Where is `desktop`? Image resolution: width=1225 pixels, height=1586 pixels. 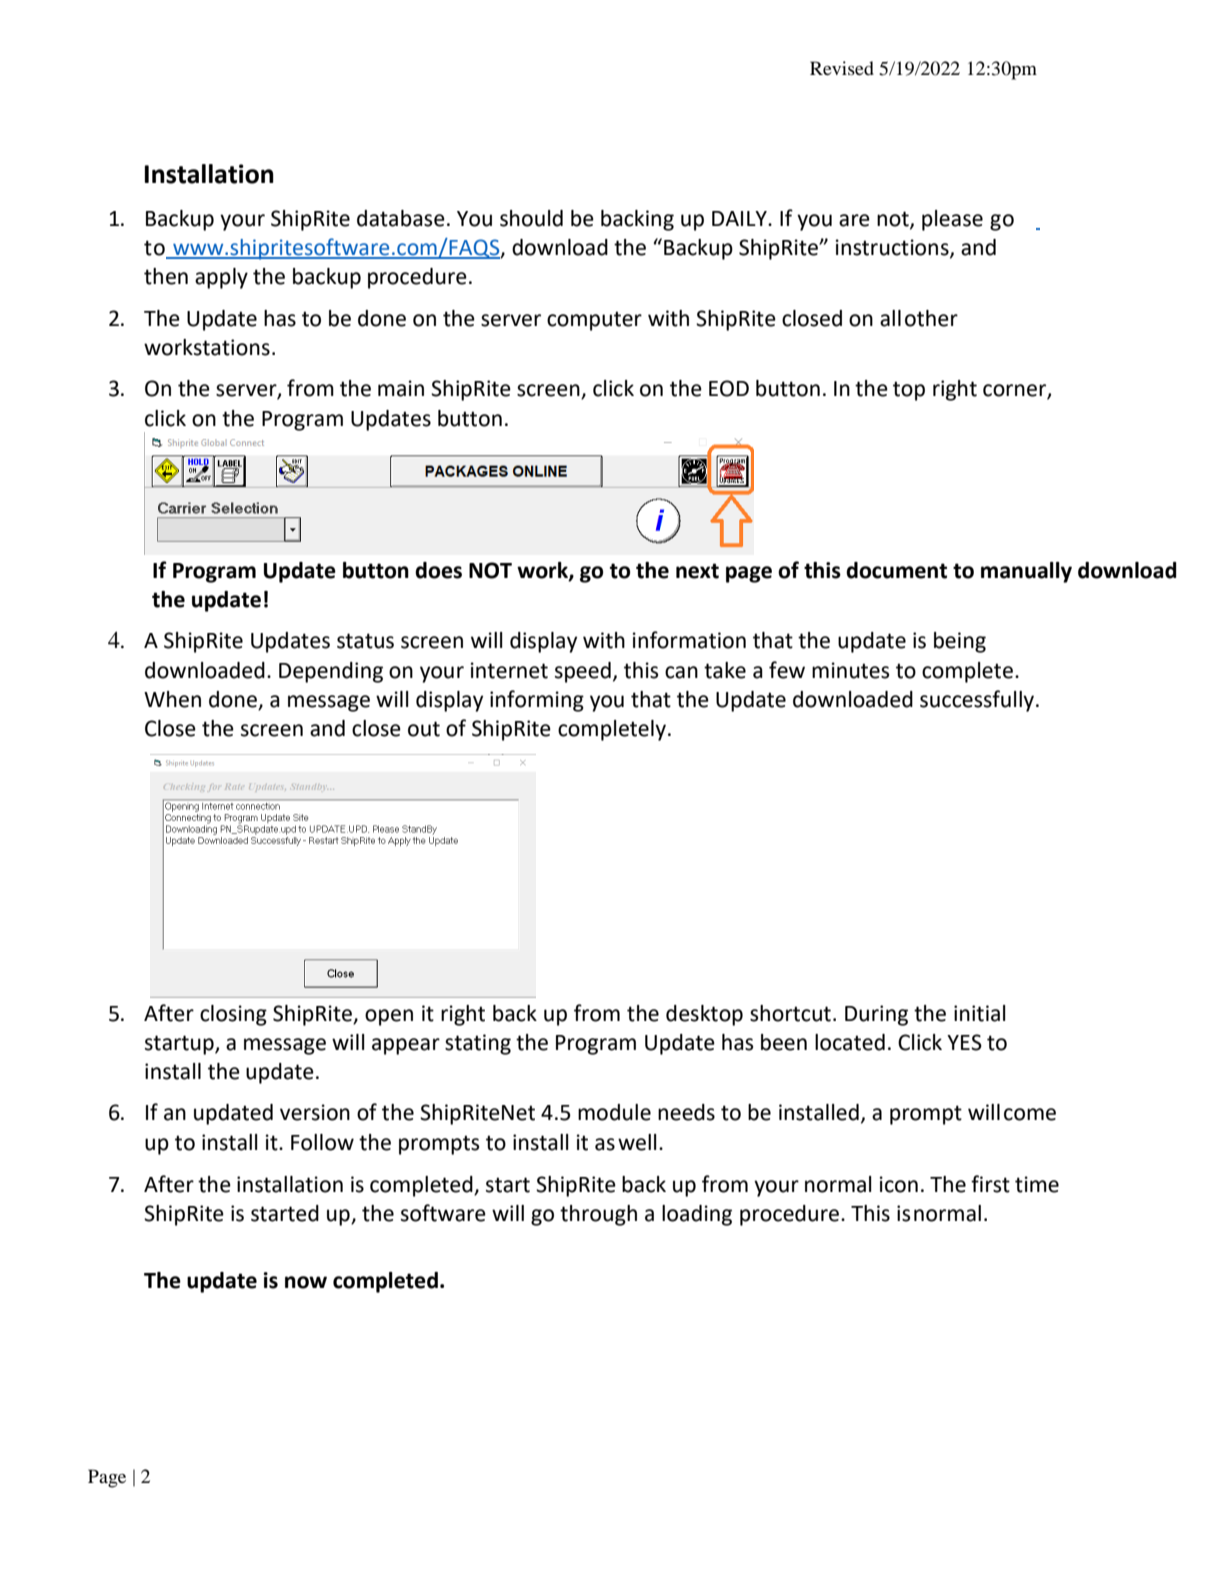 desktop is located at coordinates (704, 1015).
